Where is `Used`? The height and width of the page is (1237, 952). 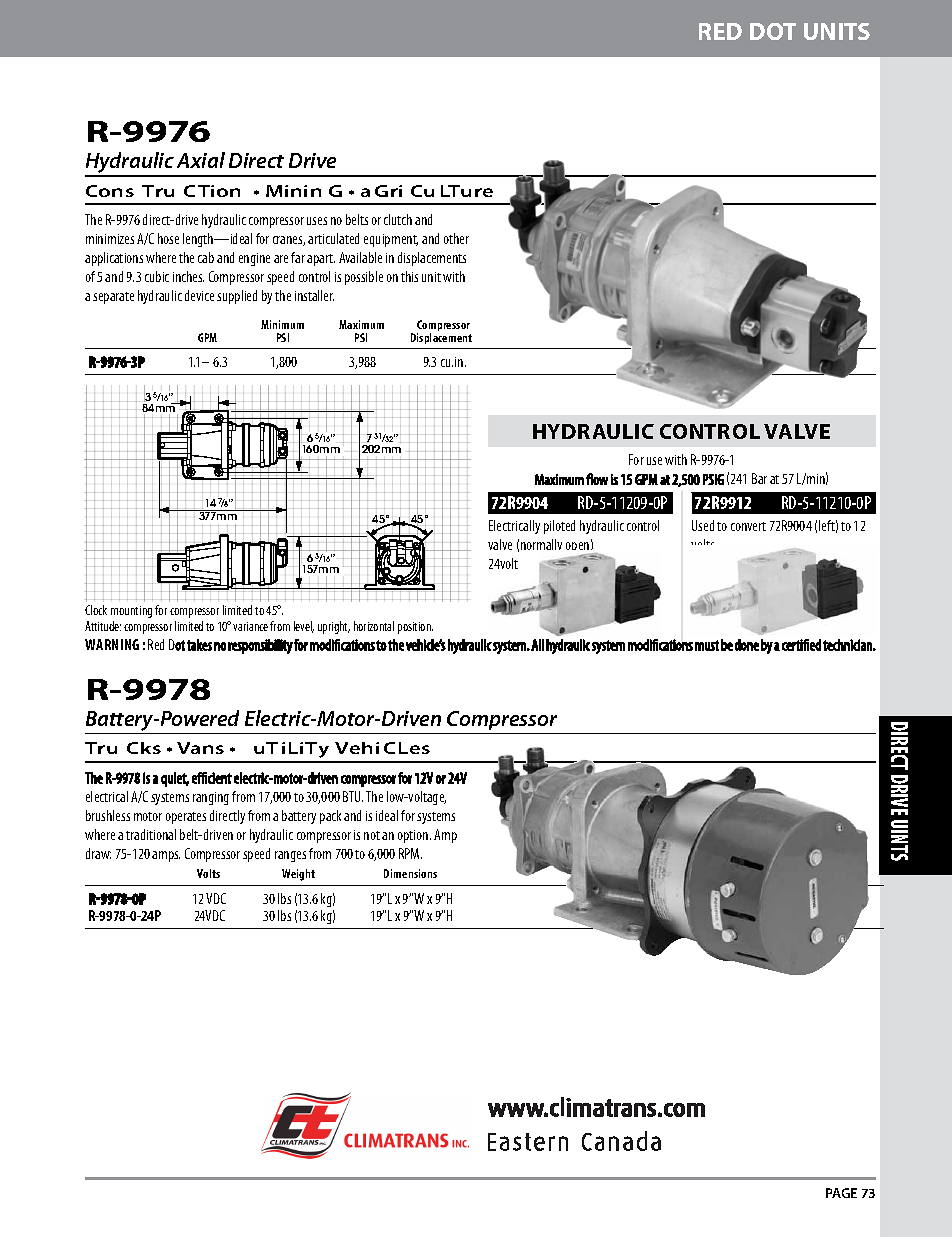
Used is located at coordinates (703, 525).
